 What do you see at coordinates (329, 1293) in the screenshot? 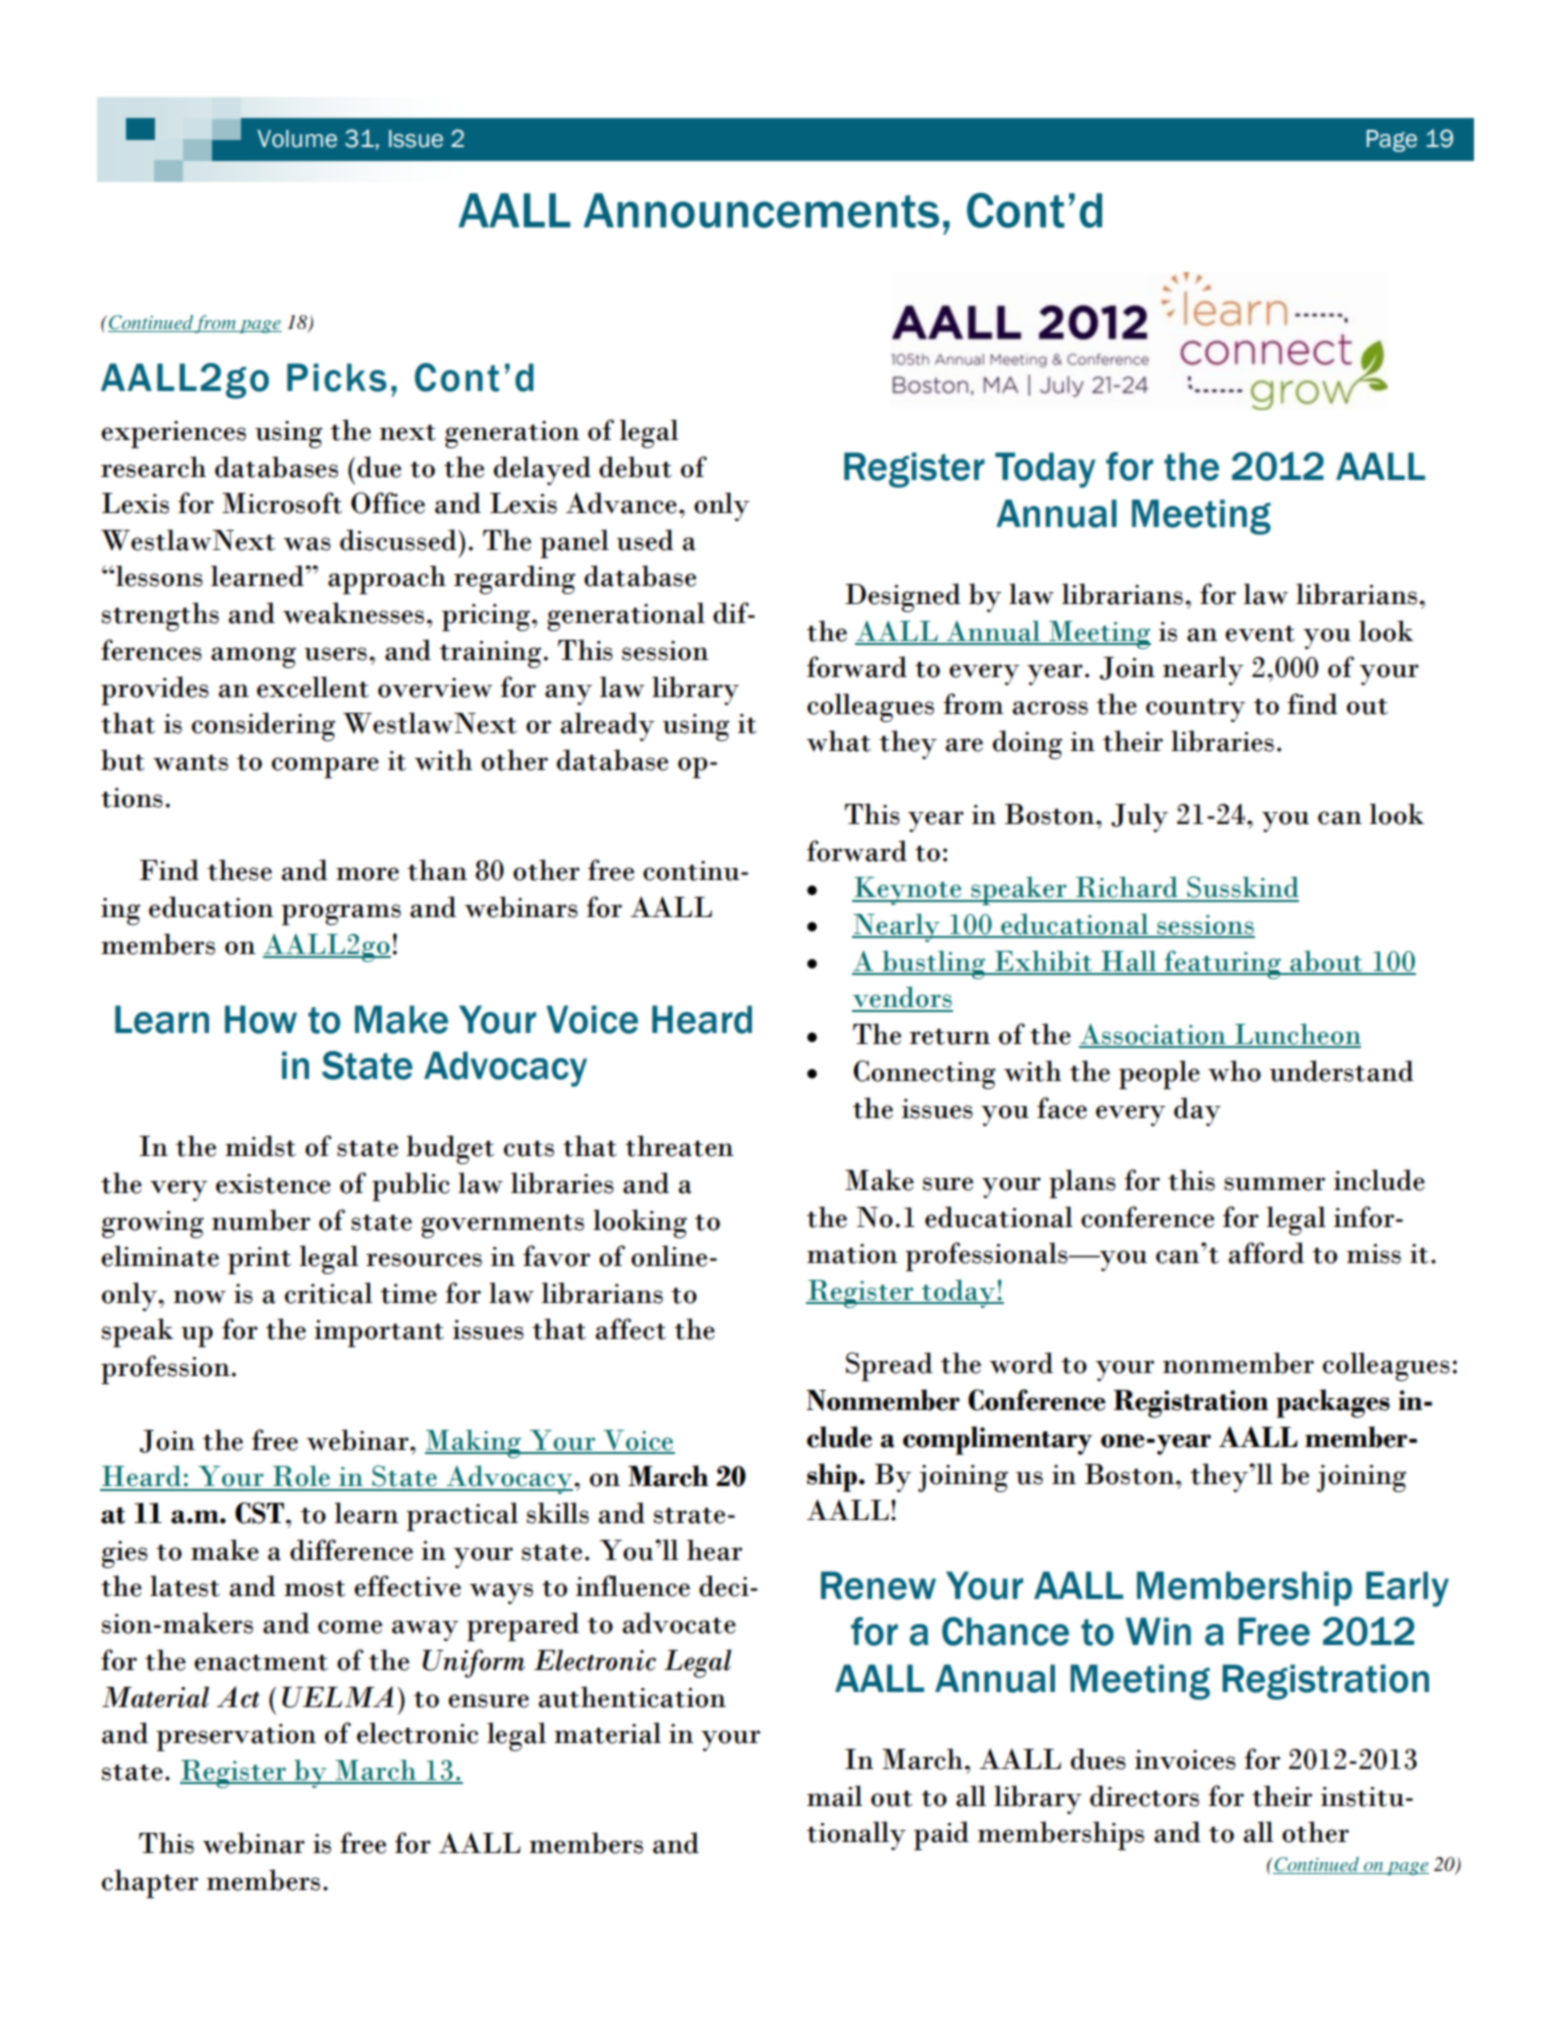
I see `critical` at bounding box center [329, 1293].
